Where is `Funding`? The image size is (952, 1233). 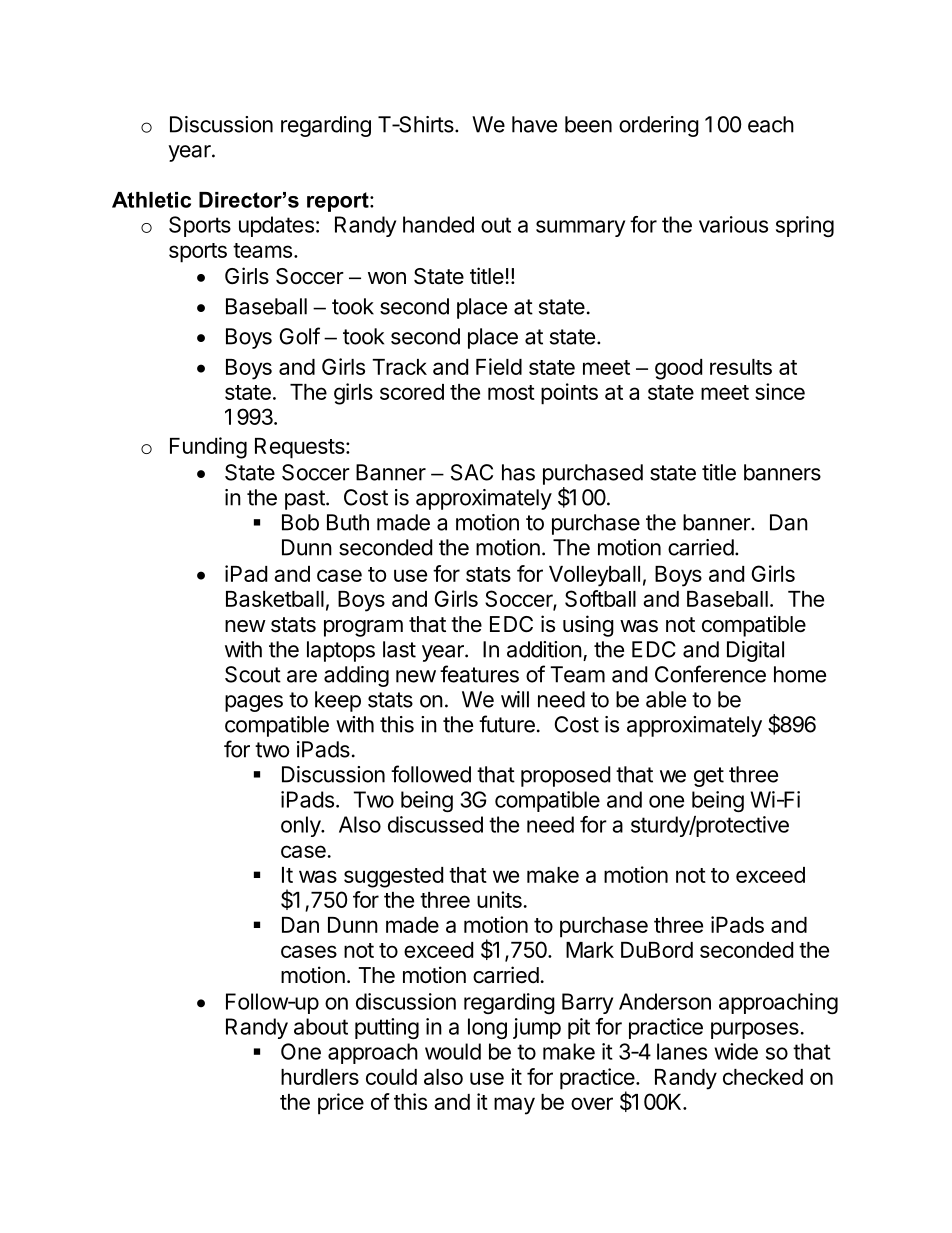 Funding is located at coordinates (208, 448).
